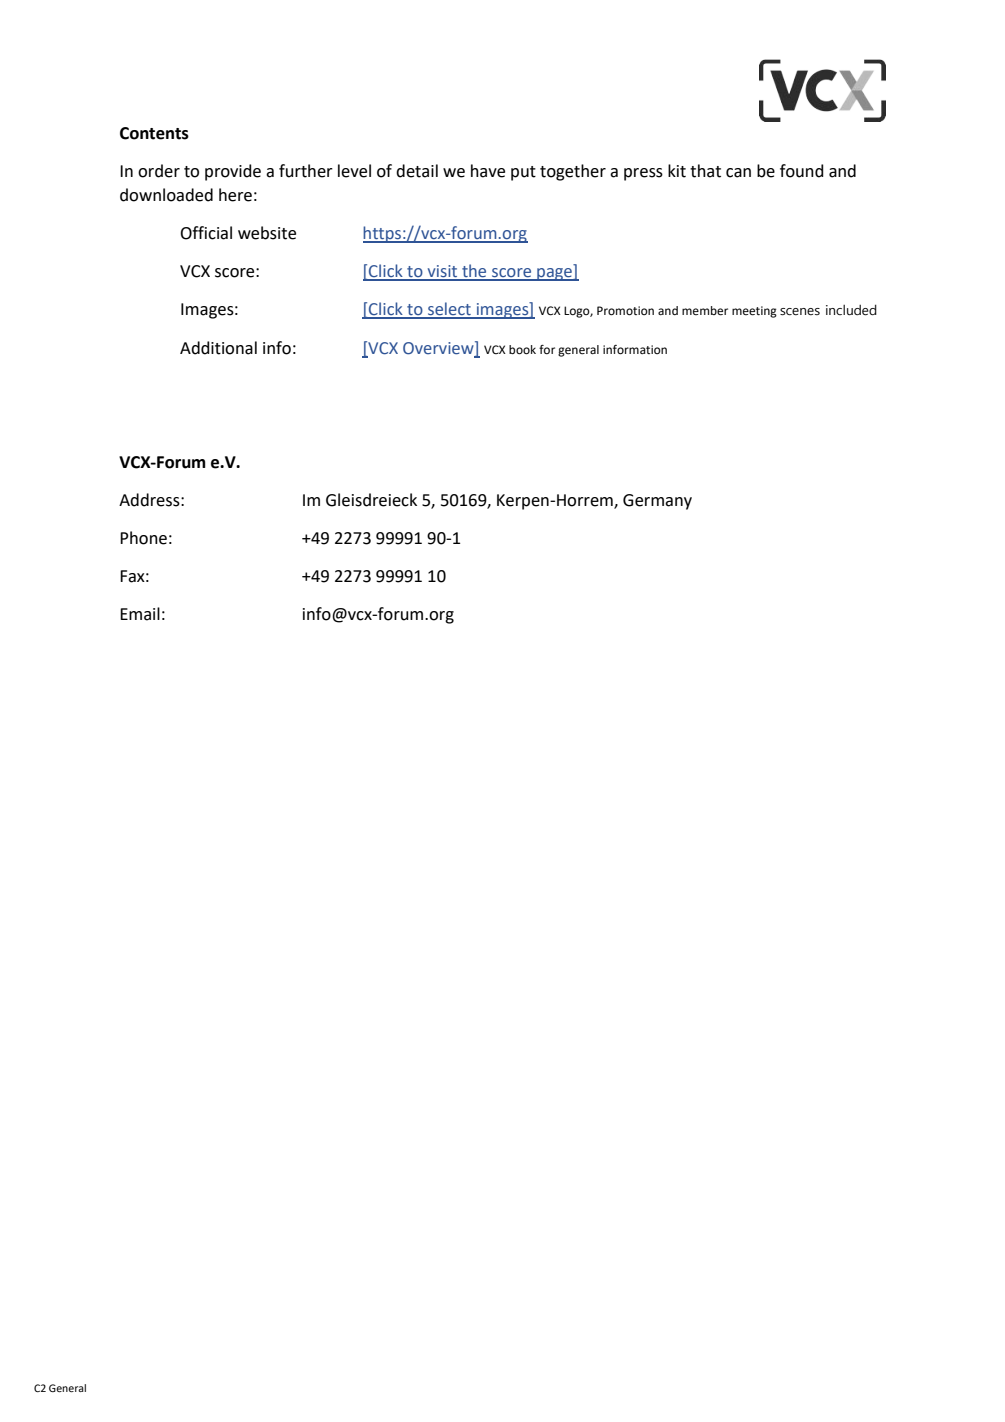  I want to click on meeting, so click(754, 312).
